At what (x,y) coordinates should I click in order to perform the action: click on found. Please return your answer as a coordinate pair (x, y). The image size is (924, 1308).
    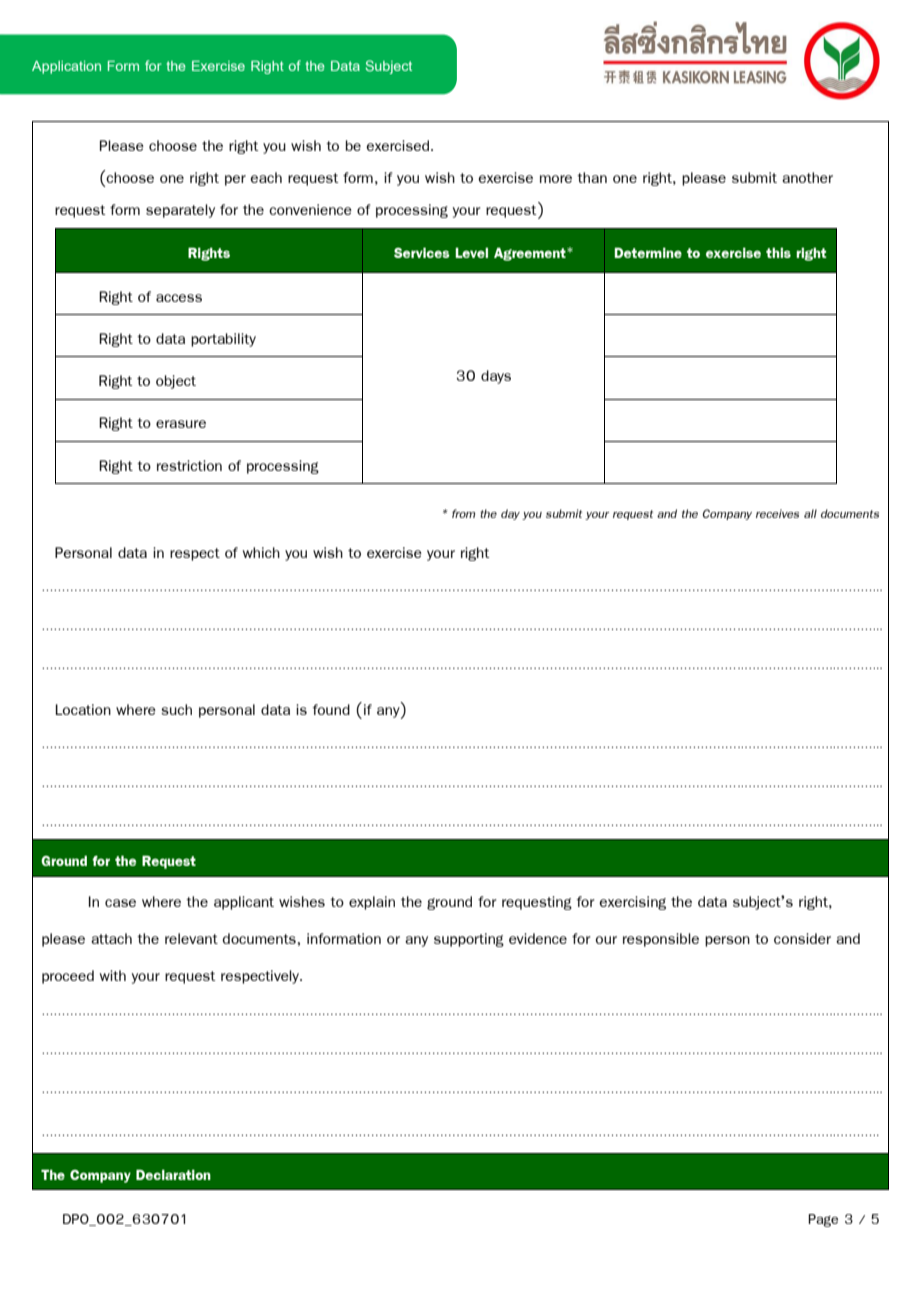
    Looking at the image, I should click on (331, 709).
